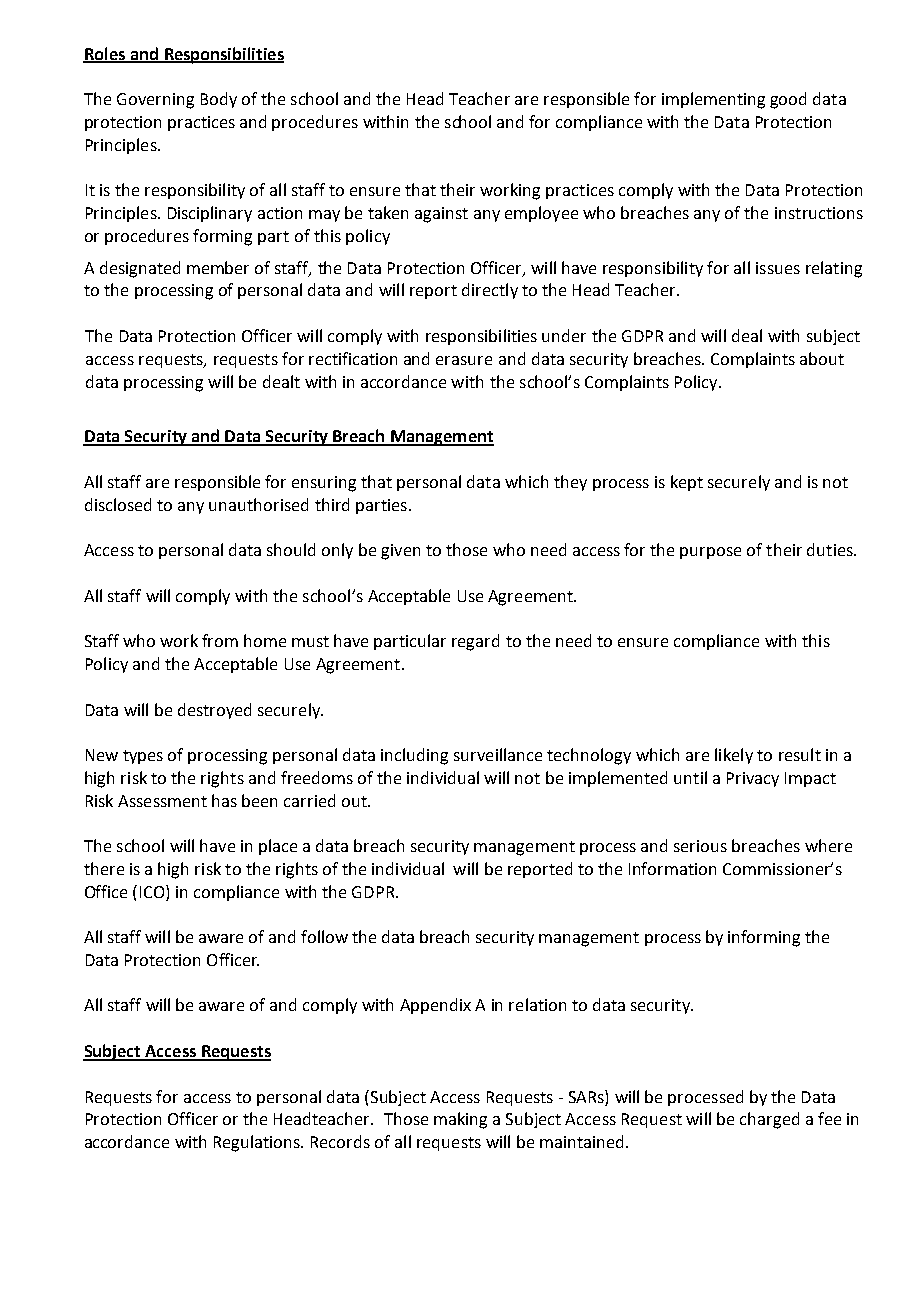 Image resolution: width=924 pixels, height=1308 pixels. I want to click on Regulations, so click(258, 1143).
